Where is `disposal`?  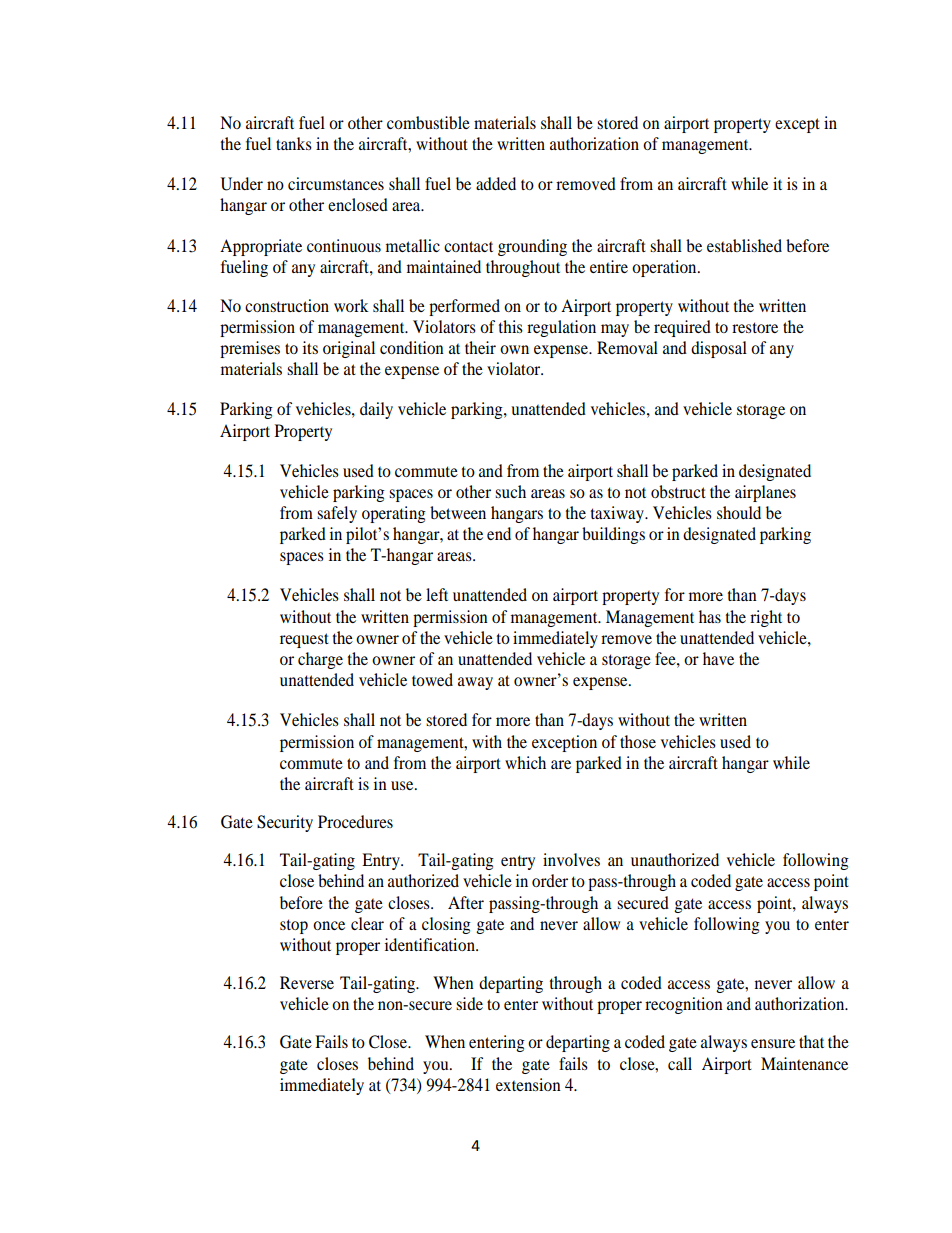 disposal is located at coordinates (719, 349).
